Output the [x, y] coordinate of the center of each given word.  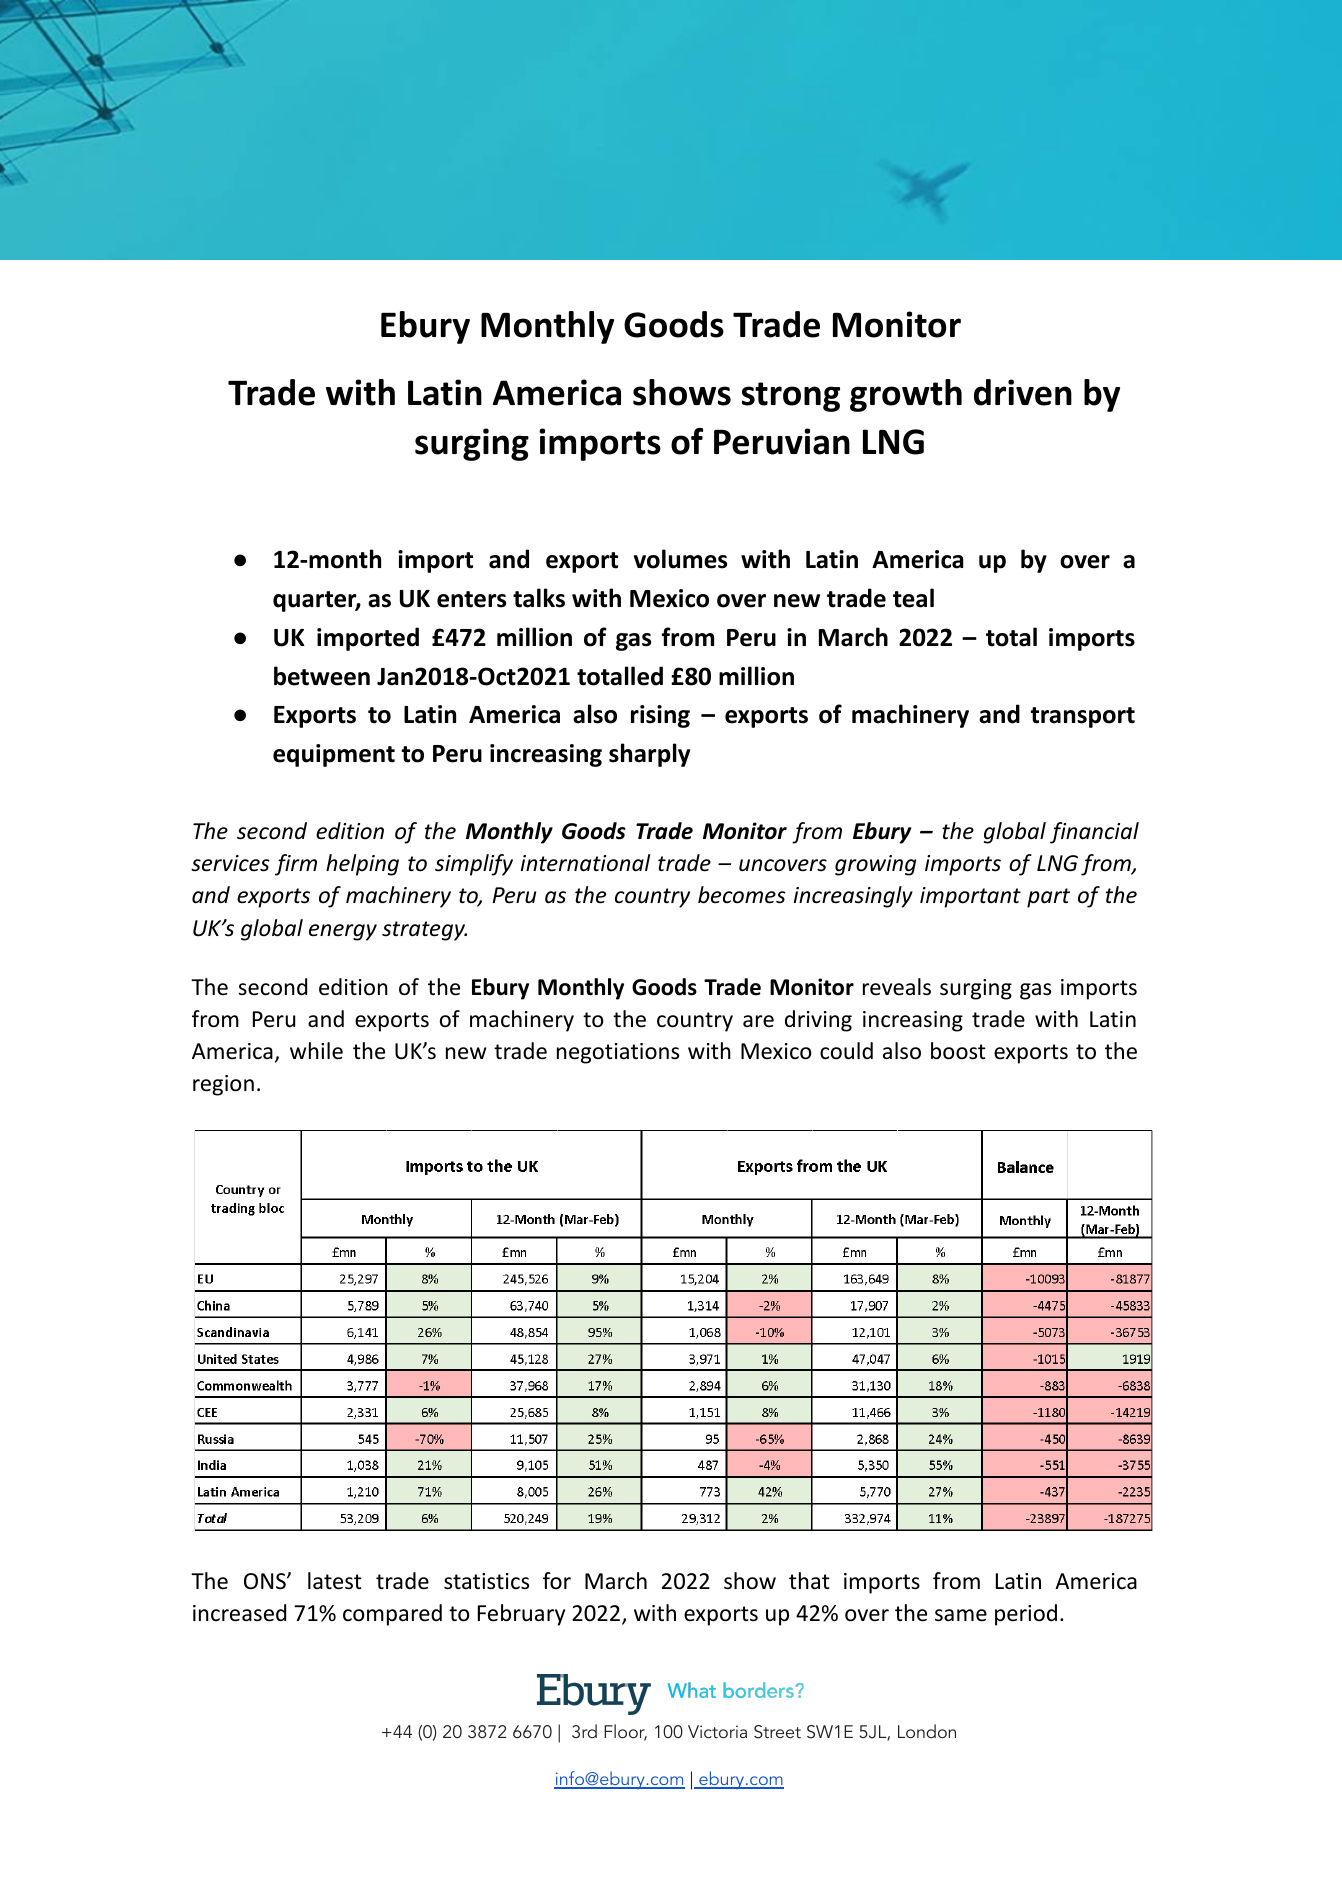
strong [791, 397]
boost [958, 1051]
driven [1023, 392]
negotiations [618, 1053]
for [557, 1581]
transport [1083, 717]
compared [392, 1615]
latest [335, 1581]
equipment [334, 755]
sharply [649, 755]
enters [471, 599]
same [961, 1615]
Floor [625, 1732]
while [316, 1051]
